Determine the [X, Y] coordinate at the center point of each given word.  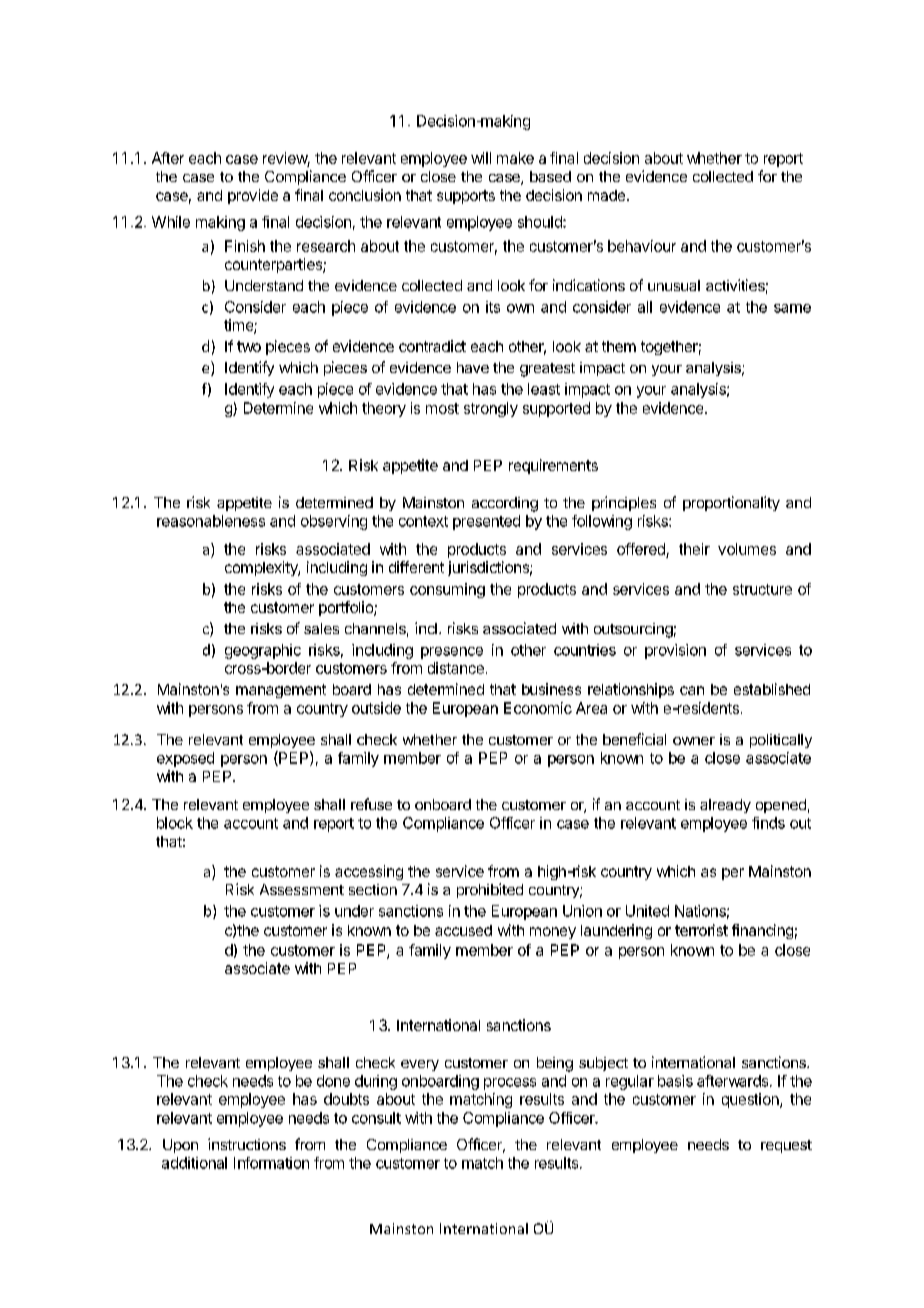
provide [253, 196]
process [510, 1084]
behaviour [642, 246]
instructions [247, 1144]
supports [466, 197]
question [751, 1100]
